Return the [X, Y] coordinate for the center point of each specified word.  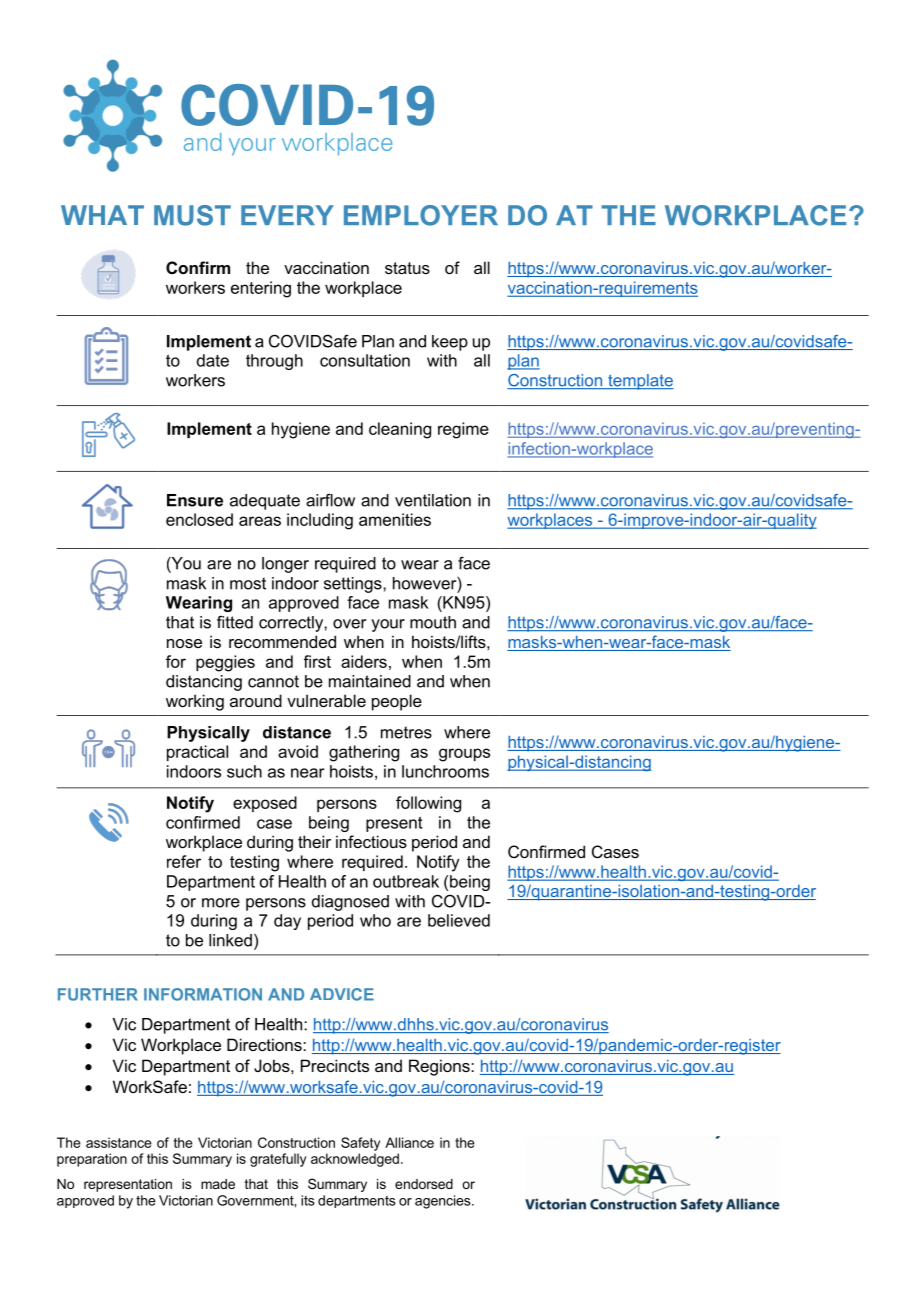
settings [354, 585]
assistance [119, 1142]
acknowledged [355, 1160]
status [407, 268]
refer [184, 861]
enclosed [199, 519]
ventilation [433, 500]
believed [459, 920]
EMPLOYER [421, 215]
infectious [371, 841]
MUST [192, 215]
